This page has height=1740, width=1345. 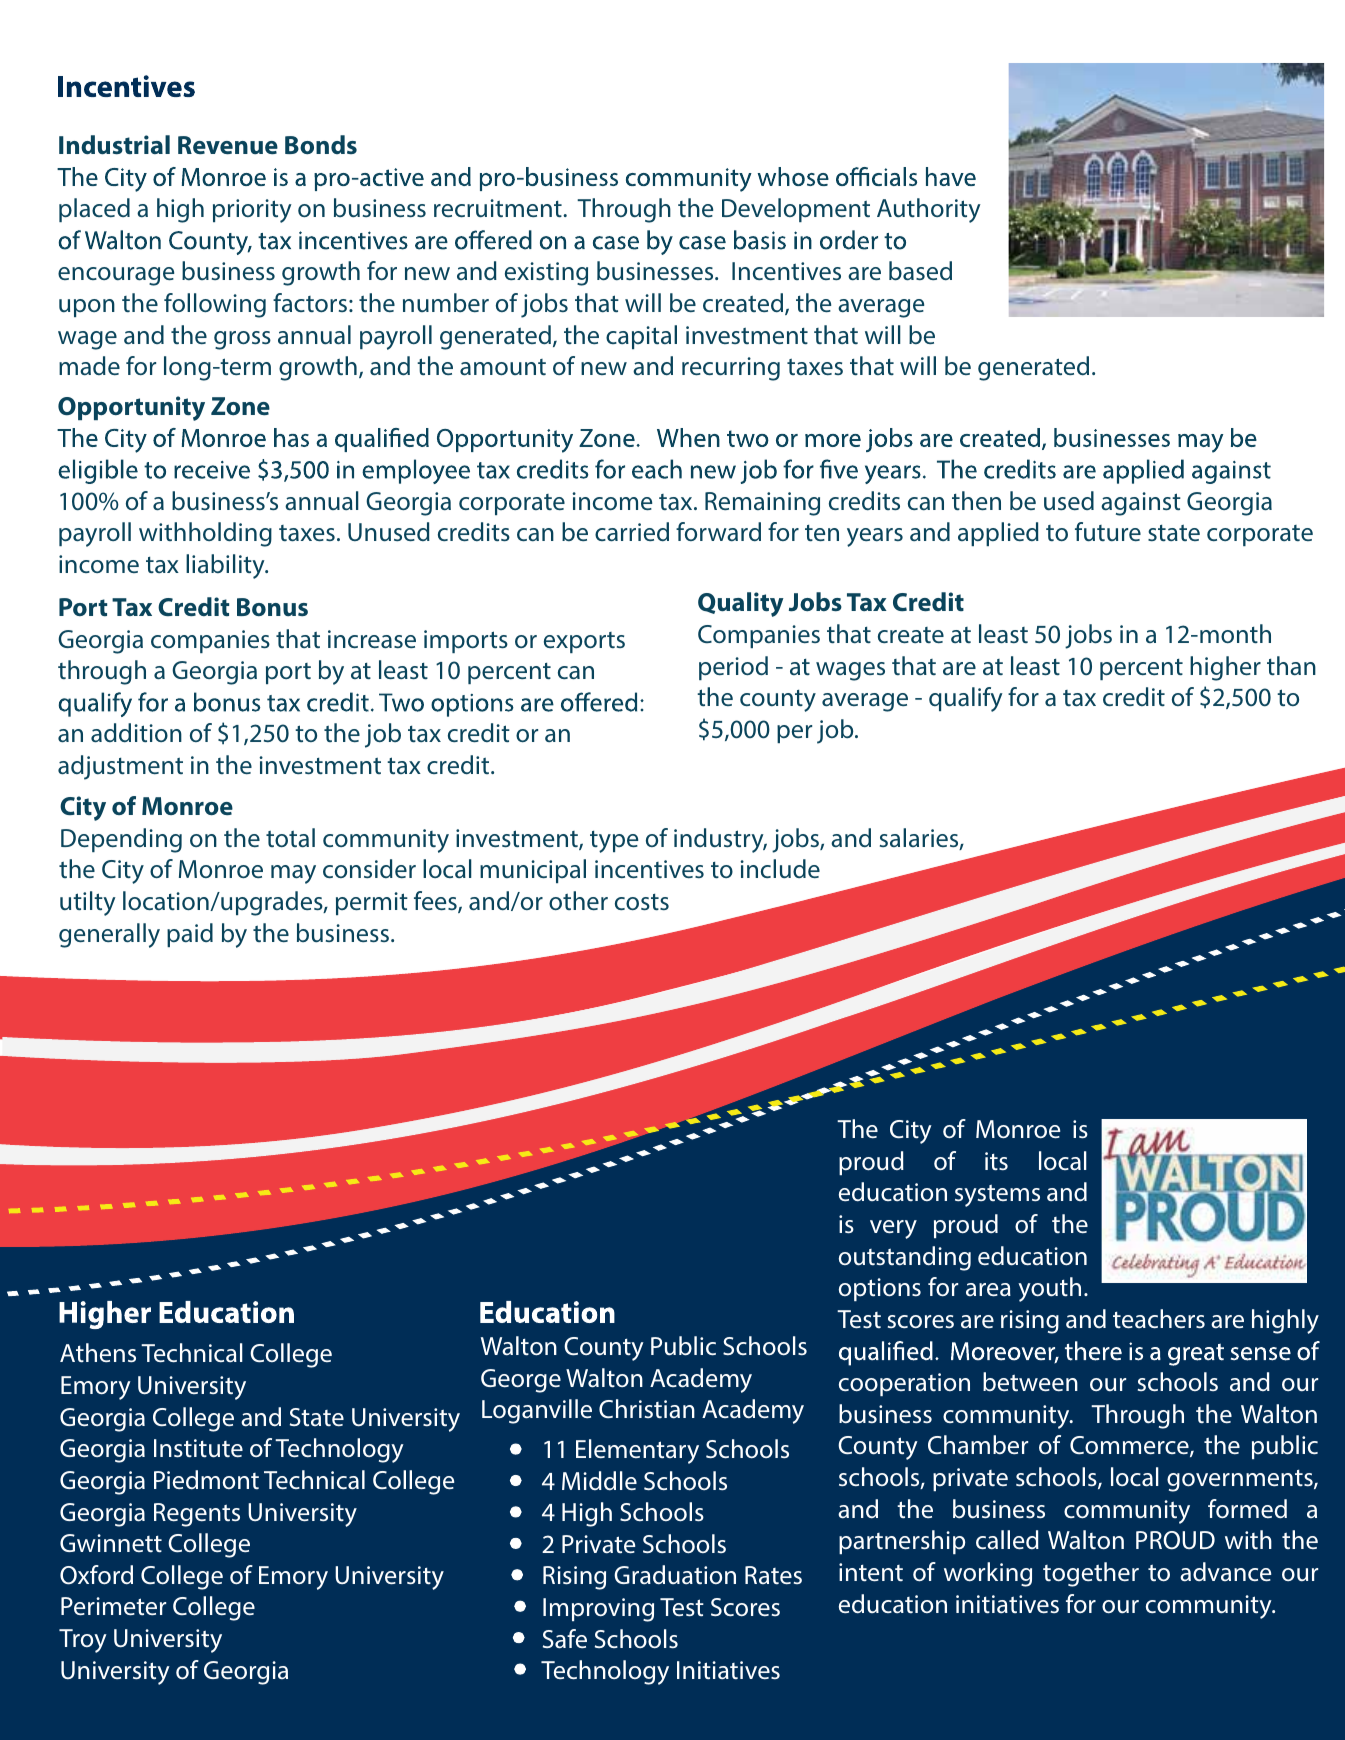 What do you see at coordinates (796, 210) in the page?
I see `Development` at bounding box center [796, 210].
